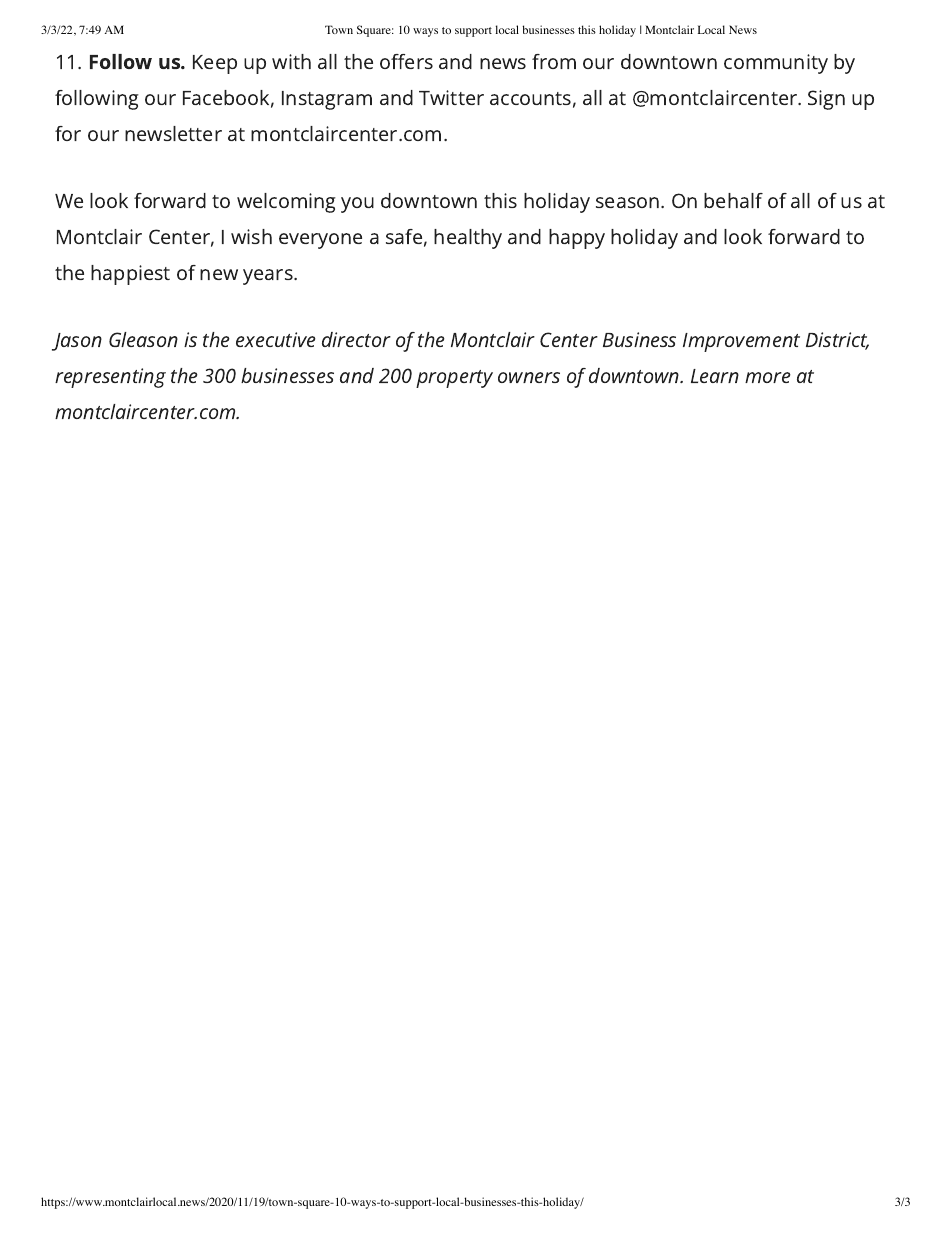 This screenshot has height=1233, width=952. Describe the element at coordinates (733, 200) in the screenshot. I see `behalf` at that location.
